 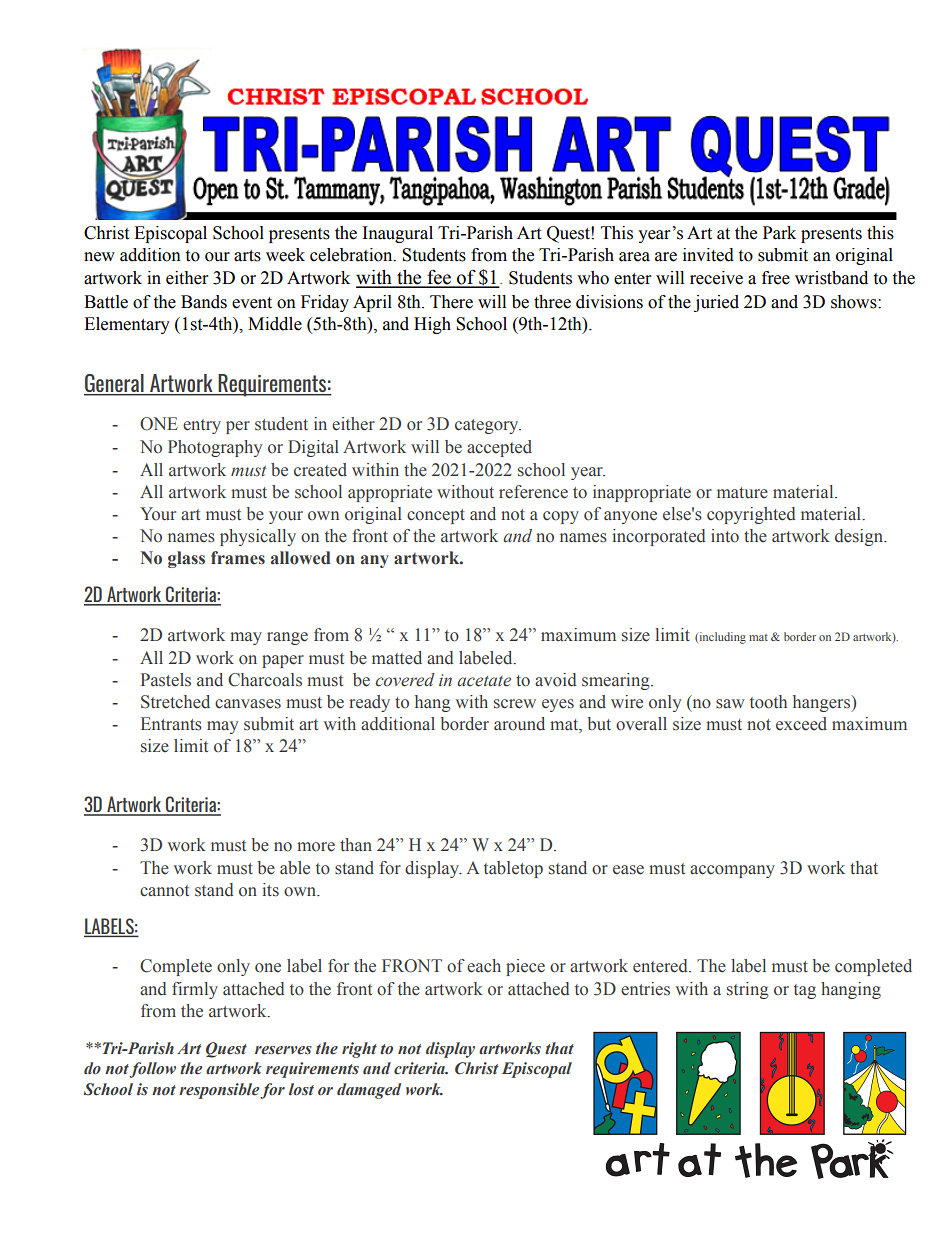 What do you see at coordinates (776, 278) in the document?
I see `free` at bounding box center [776, 278].
